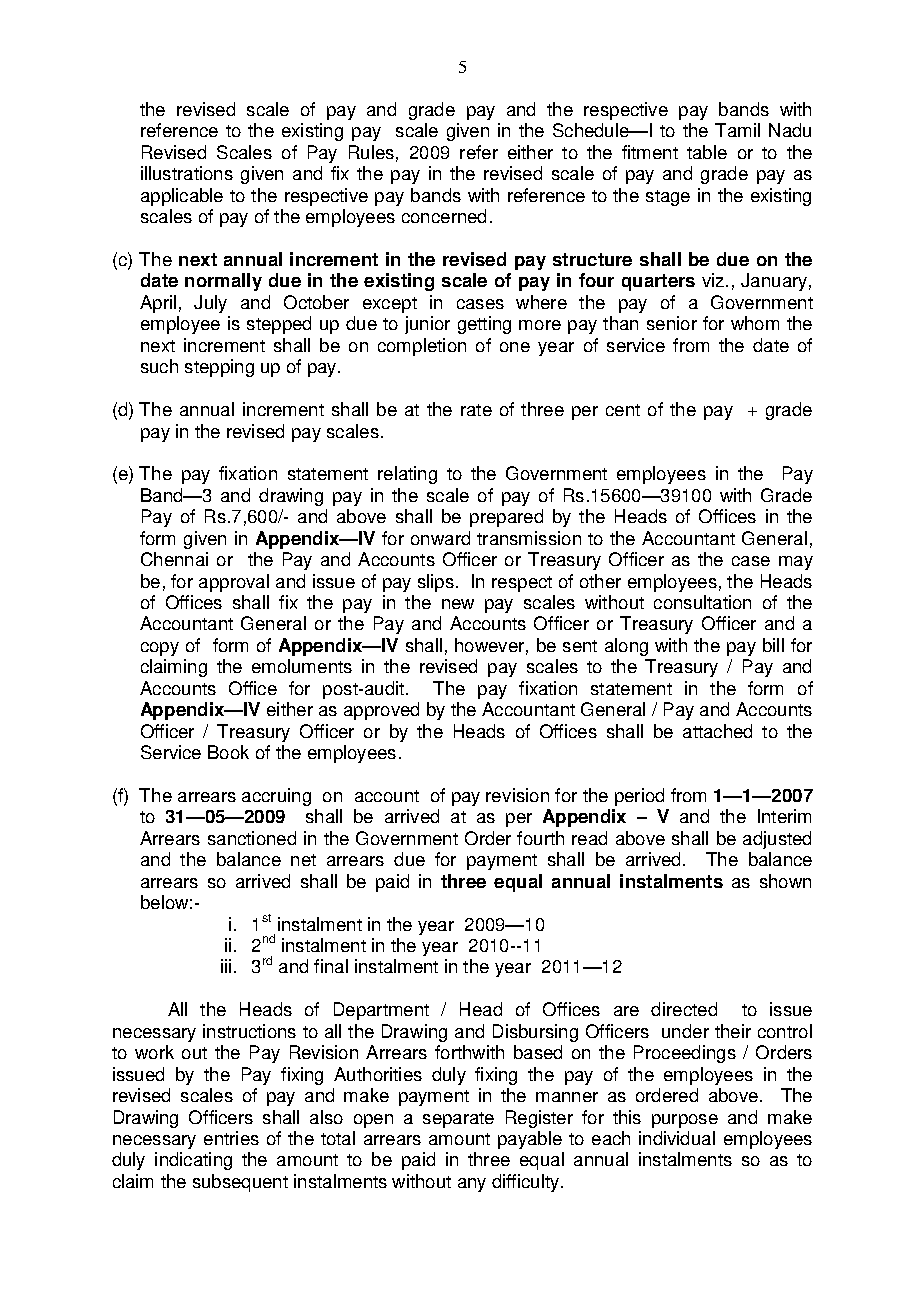  What do you see at coordinates (707, 152) in the screenshot?
I see `table` at bounding box center [707, 152].
